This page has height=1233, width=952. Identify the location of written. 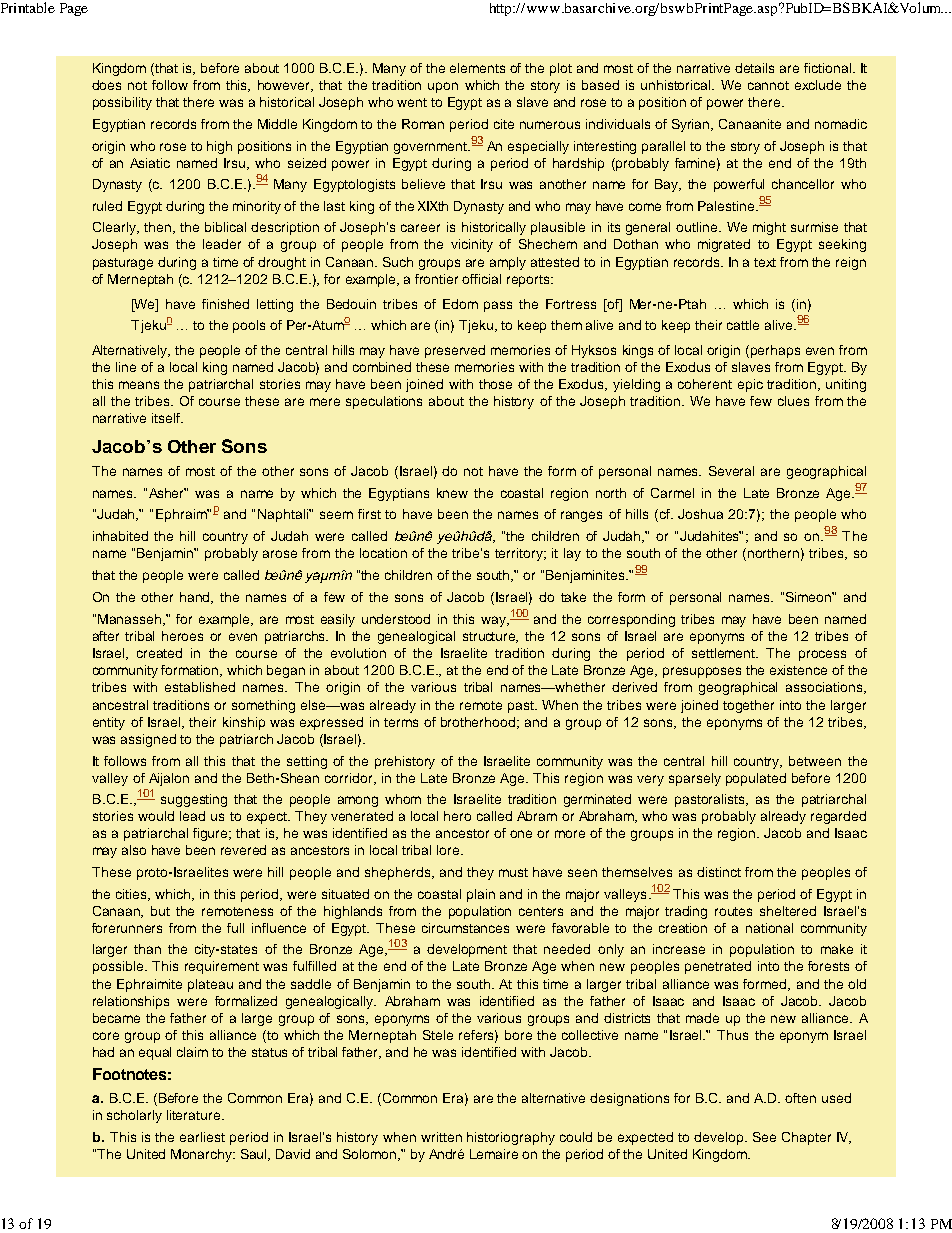
(441, 1137).
